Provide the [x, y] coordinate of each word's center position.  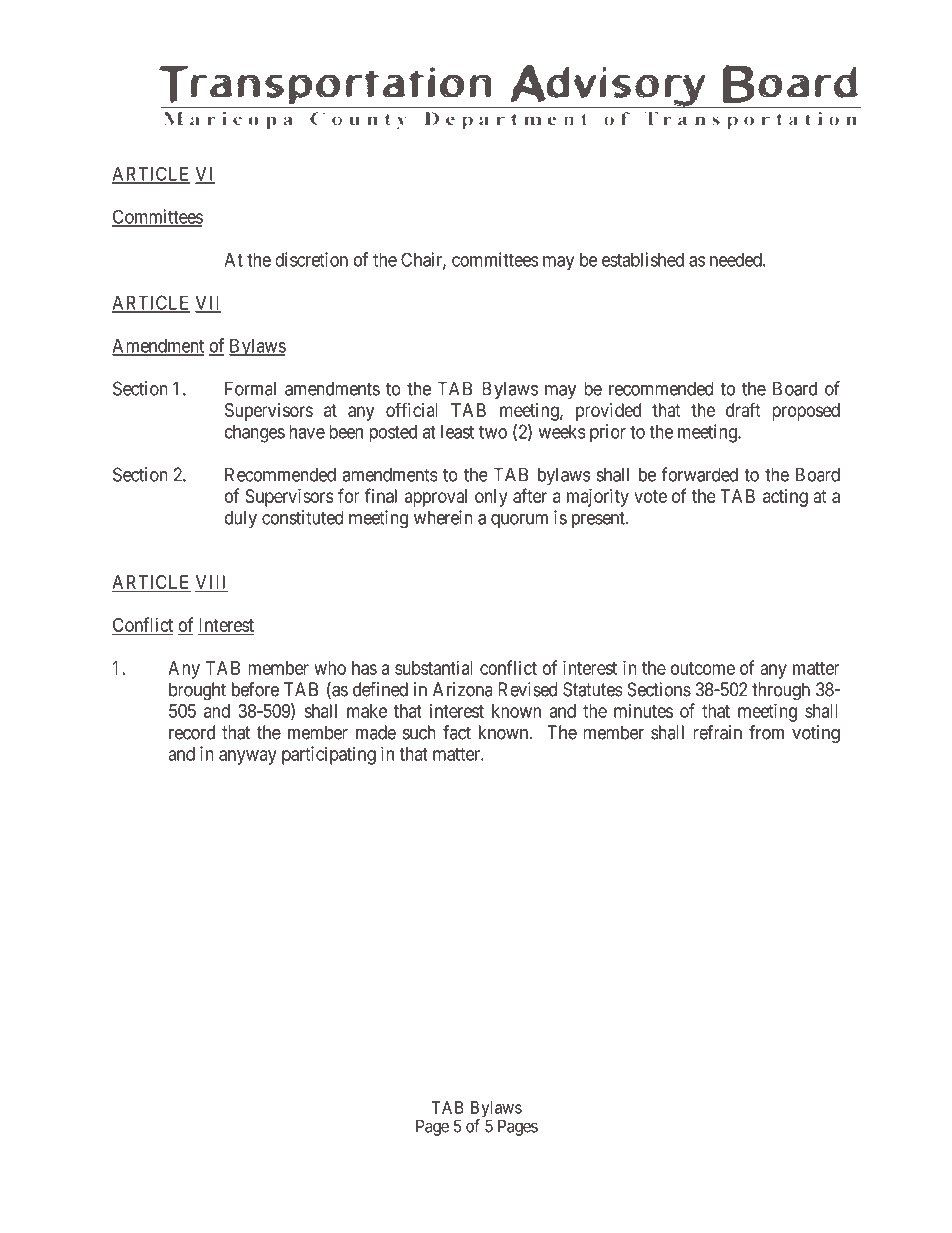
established [643, 259]
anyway [248, 757]
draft [743, 409]
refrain [718, 732]
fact [457, 732]
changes [255, 433]
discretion [311, 259]
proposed [806, 412]
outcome [703, 668]
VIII [211, 583]
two [493, 432]
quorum [519, 521]
